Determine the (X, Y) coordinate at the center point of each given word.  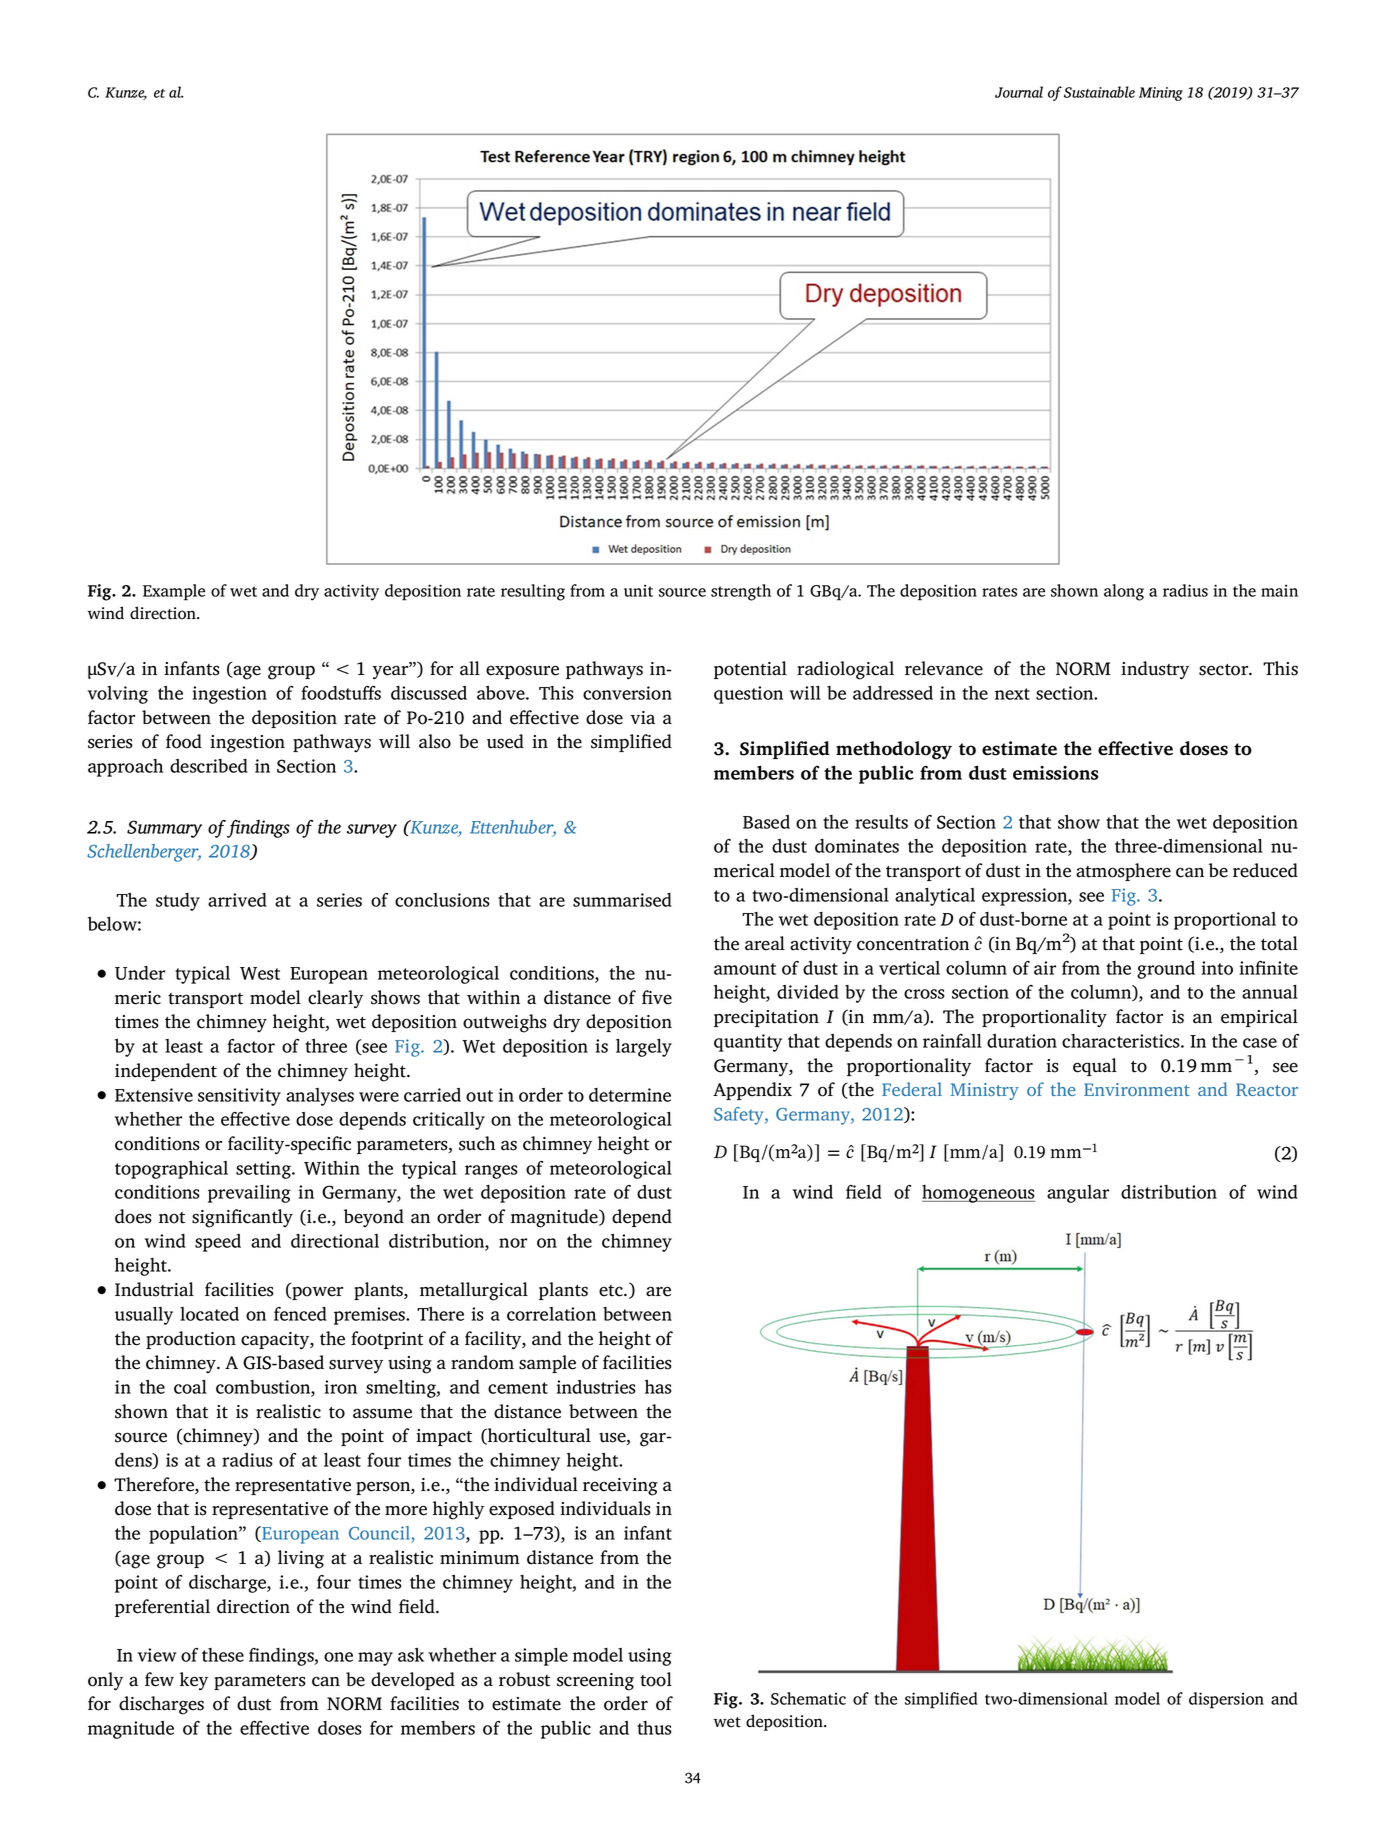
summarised (622, 900)
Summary (164, 829)
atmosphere (1123, 872)
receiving (620, 1487)
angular (1078, 1194)
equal (1095, 1067)
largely (644, 1048)
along (1124, 592)
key (194, 1681)
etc (612, 1291)
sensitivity (239, 1097)
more (406, 1510)
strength (741, 592)
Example (174, 592)
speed (218, 1243)
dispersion (1226, 1700)
